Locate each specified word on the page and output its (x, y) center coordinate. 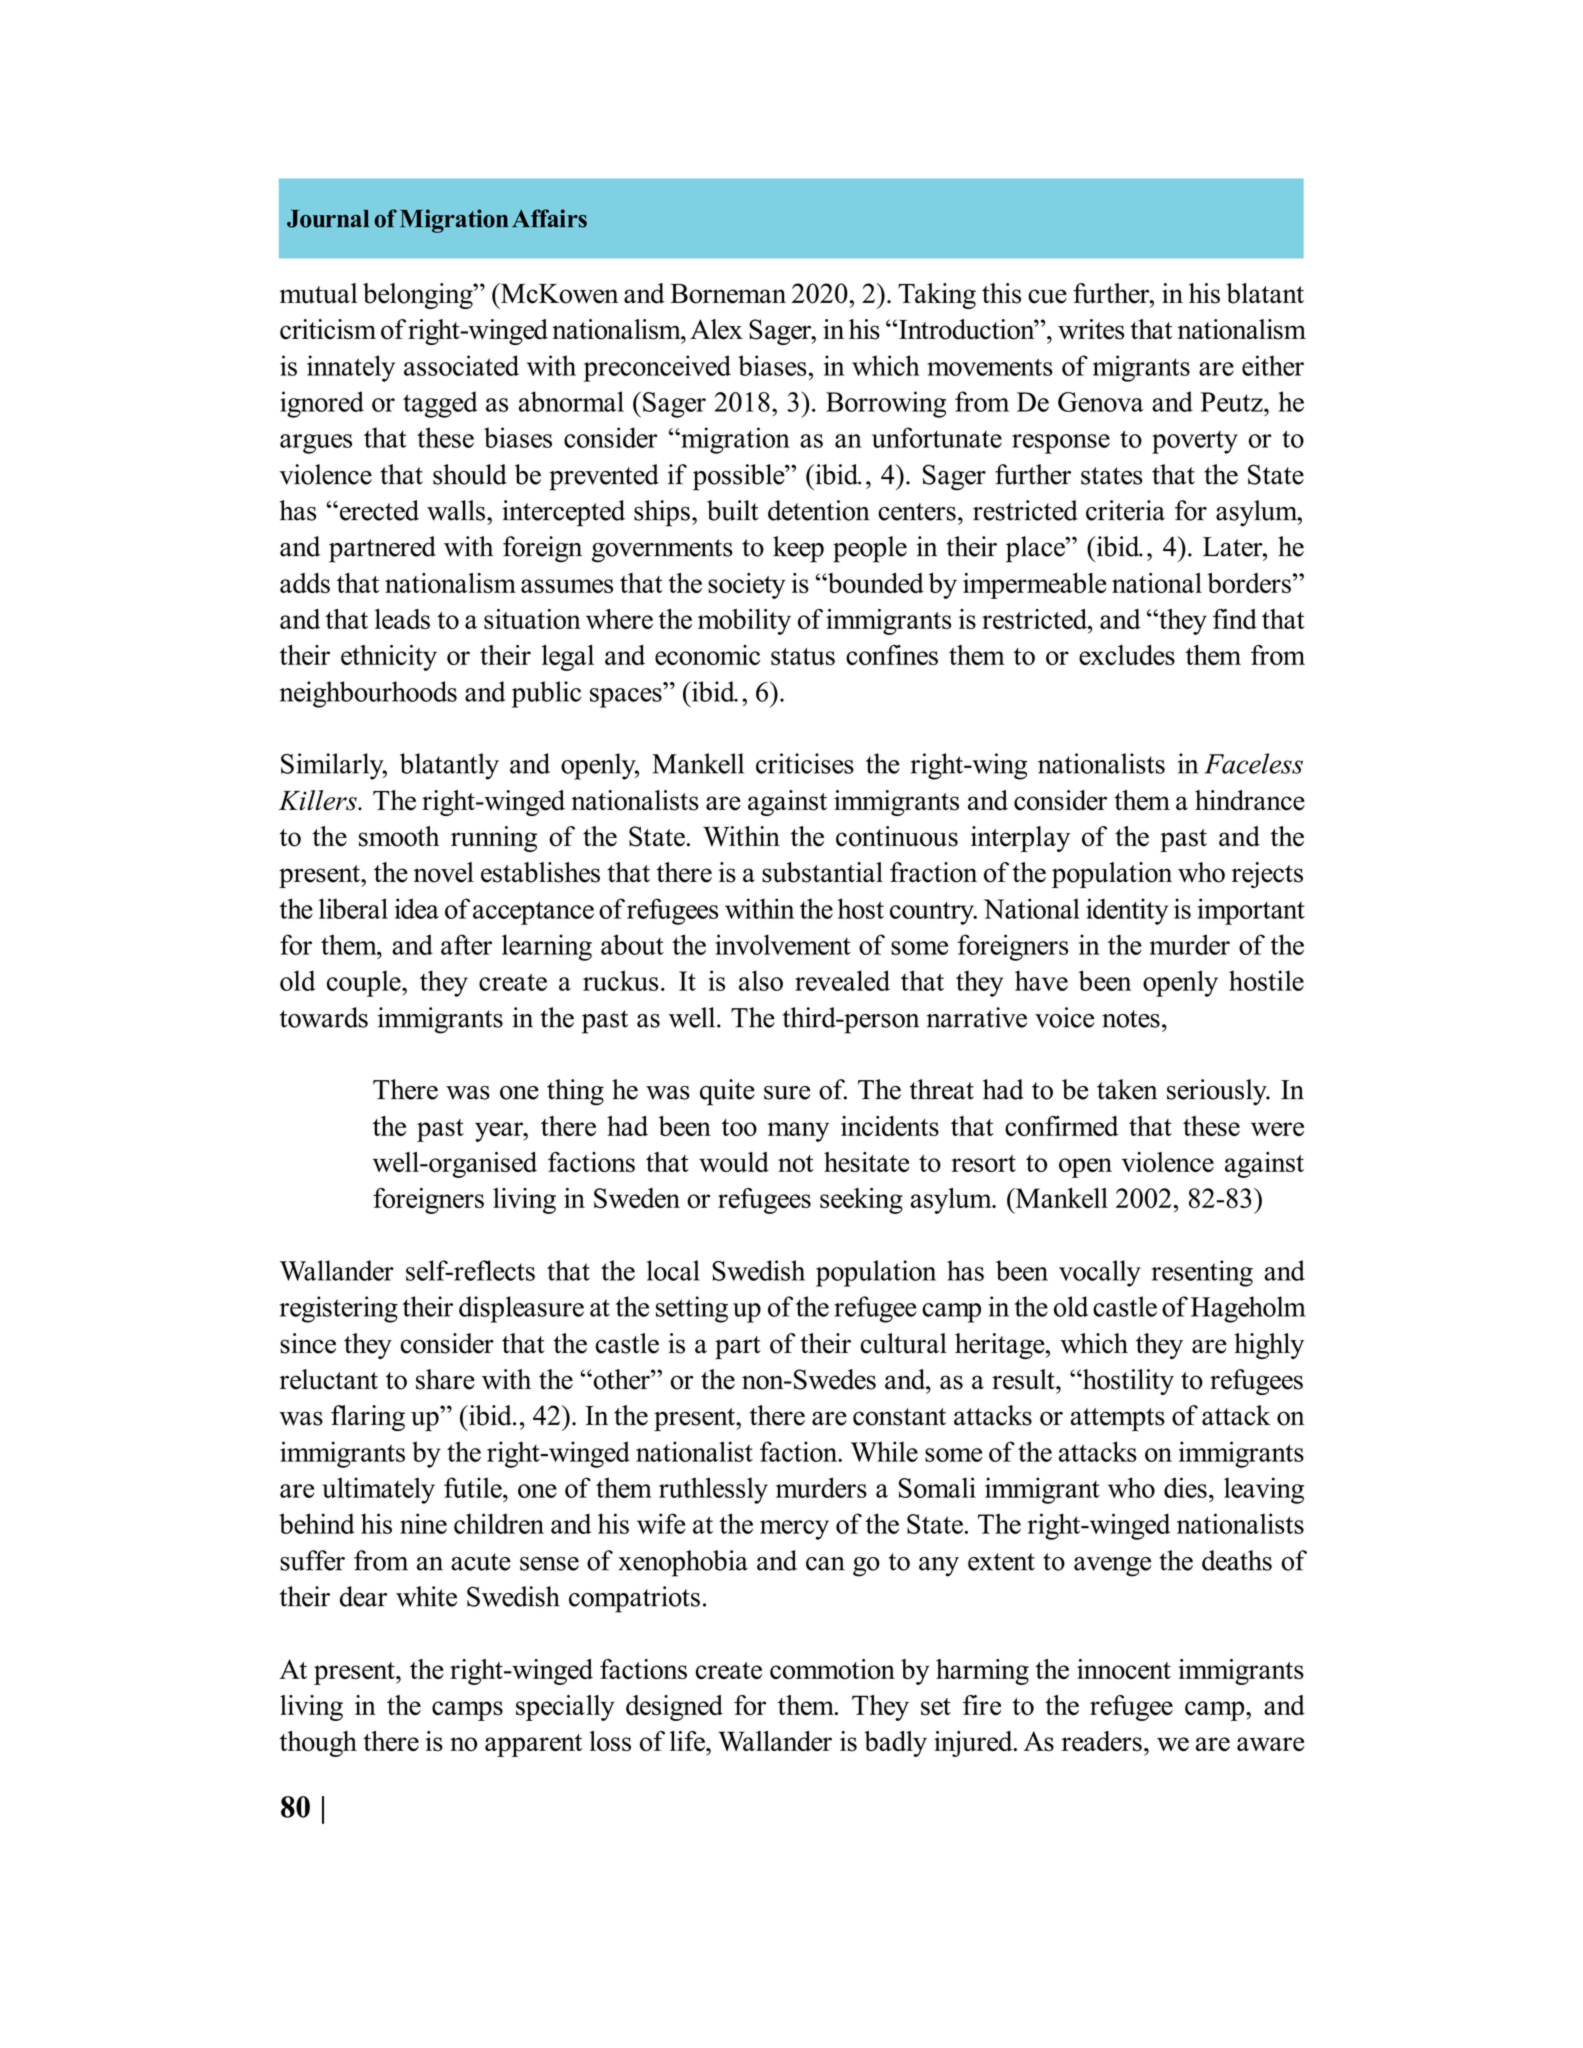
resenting (1202, 1273)
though (318, 1744)
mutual (318, 293)
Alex (716, 329)
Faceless (1253, 763)
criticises (805, 763)
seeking (861, 1201)
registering (339, 1309)
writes (1091, 329)
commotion (832, 1669)
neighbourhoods (368, 694)
